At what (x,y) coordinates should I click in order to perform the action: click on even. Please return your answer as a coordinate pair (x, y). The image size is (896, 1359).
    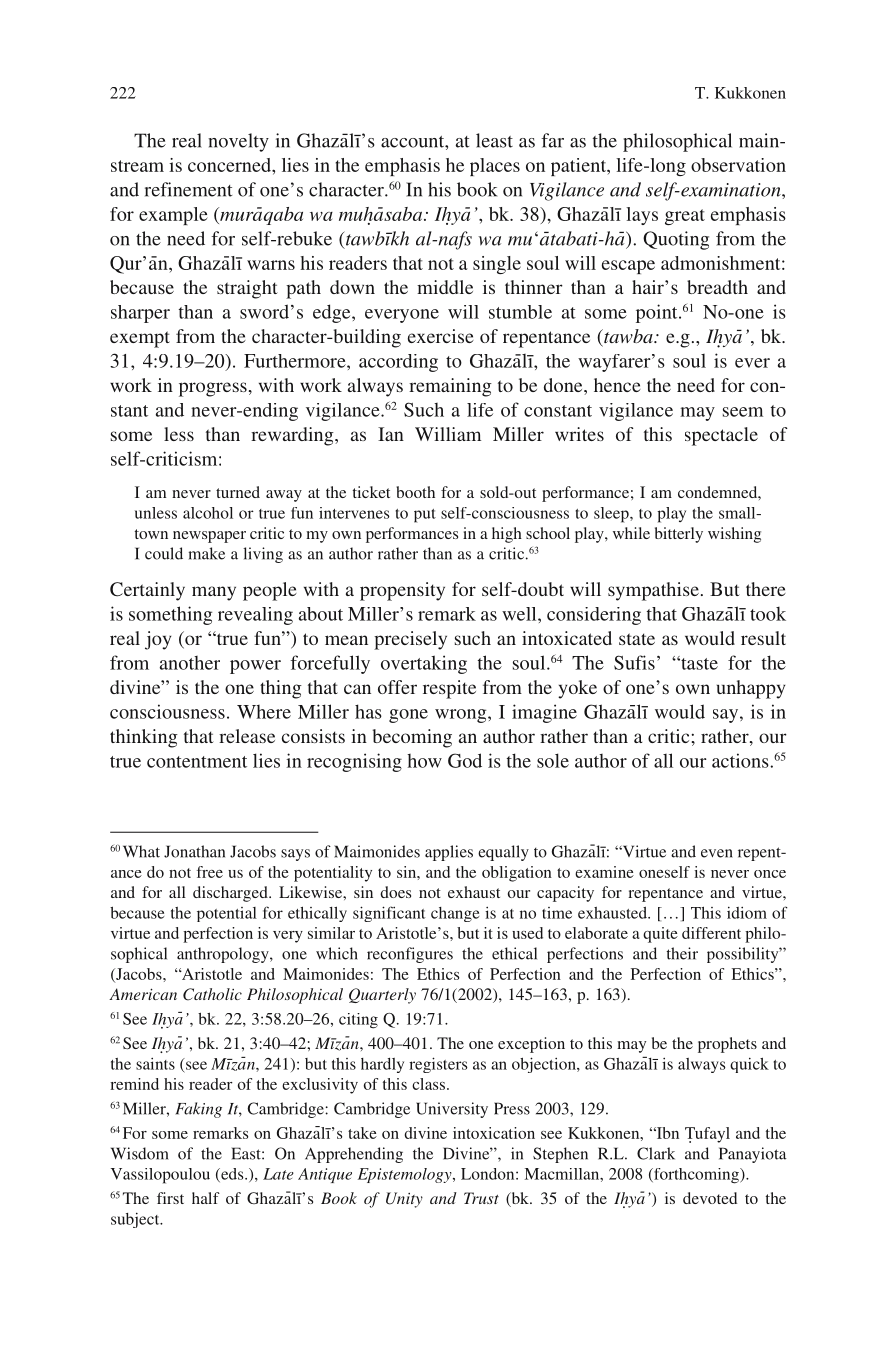
    Looking at the image, I should click on (717, 853).
